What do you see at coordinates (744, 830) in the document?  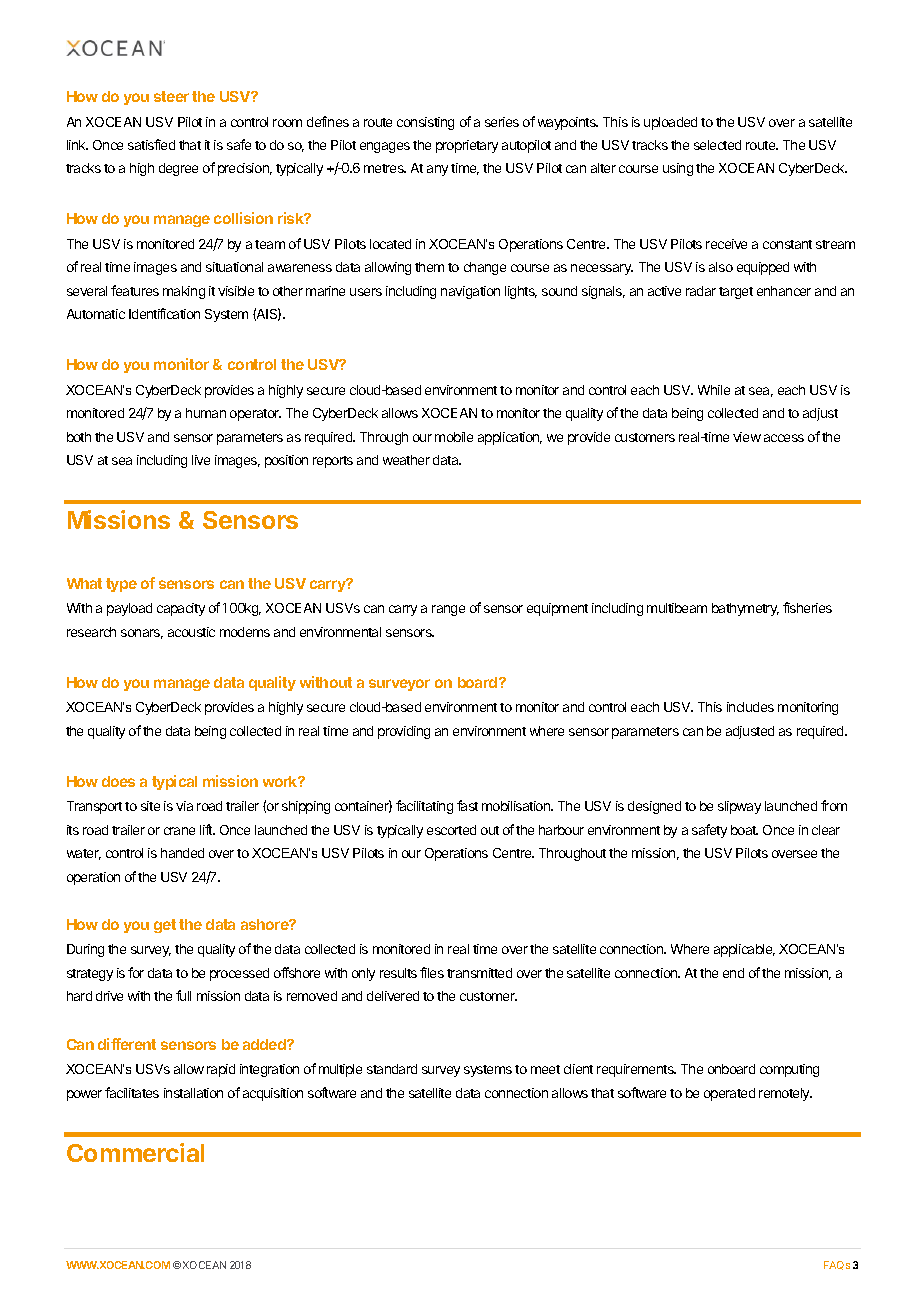 I see `boat` at bounding box center [744, 830].
